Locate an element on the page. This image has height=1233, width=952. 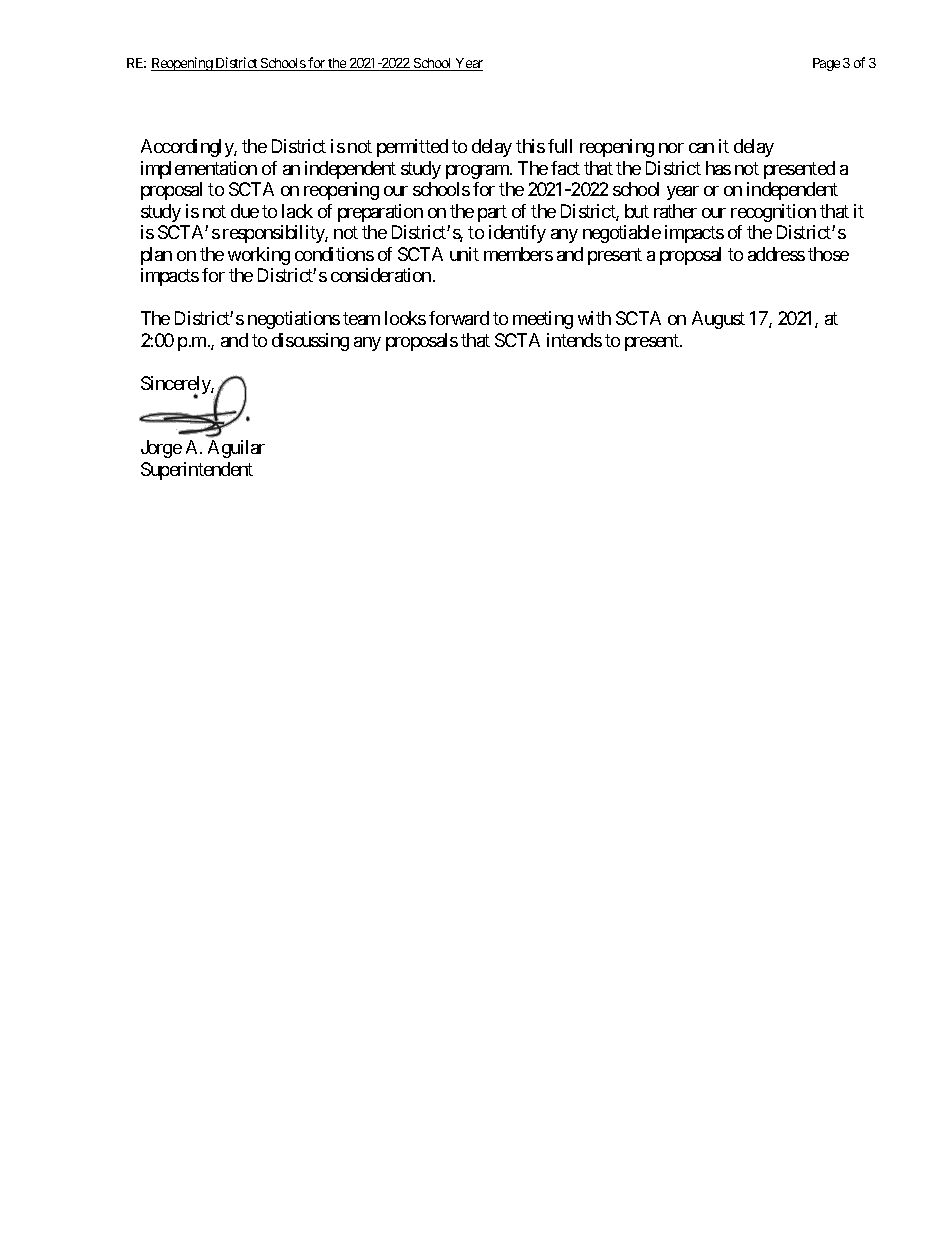
recognition is located at coordinates (773, 213).
